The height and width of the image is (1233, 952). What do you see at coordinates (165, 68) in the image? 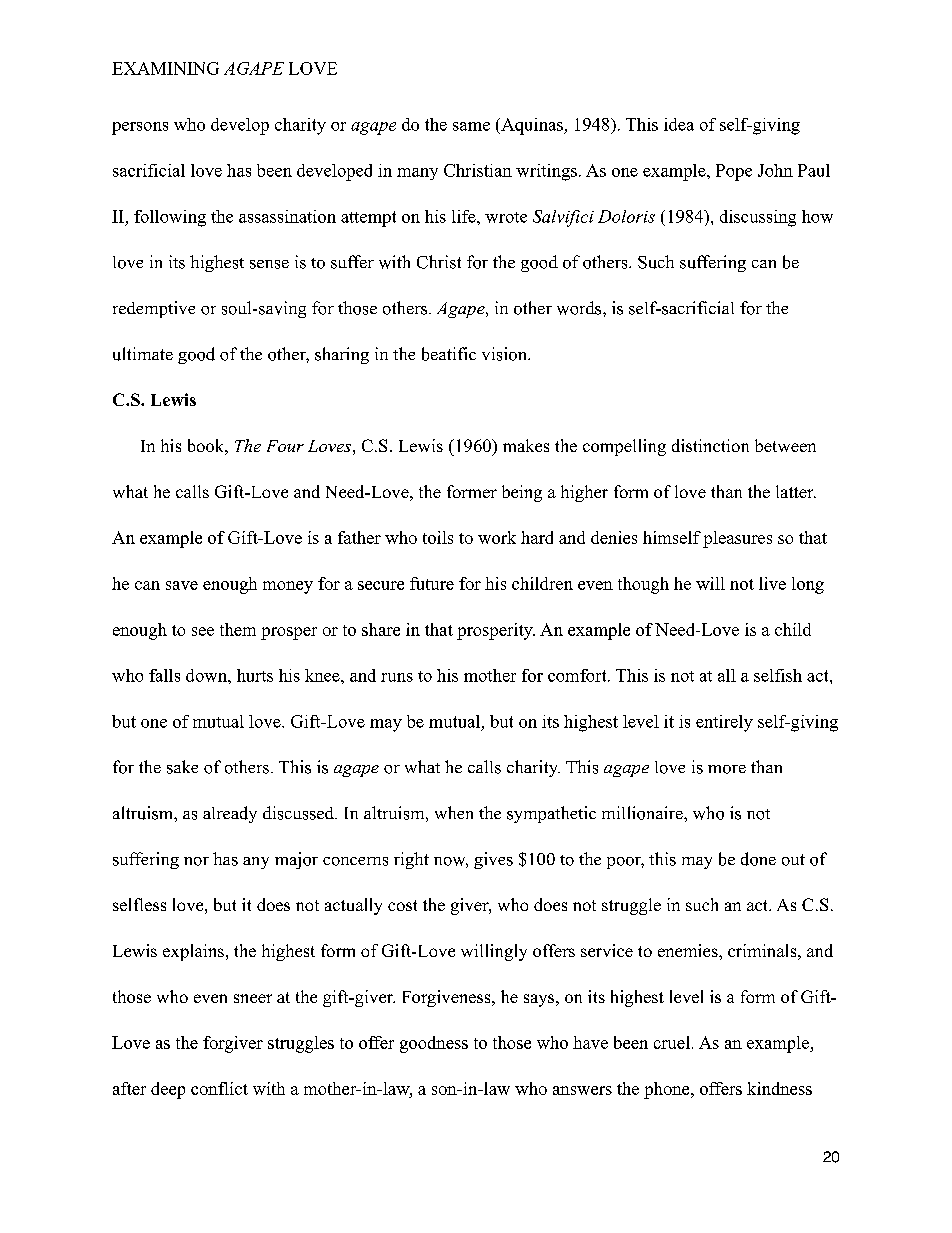
I see `EXAMINING` at bounding box center [165, 68].
